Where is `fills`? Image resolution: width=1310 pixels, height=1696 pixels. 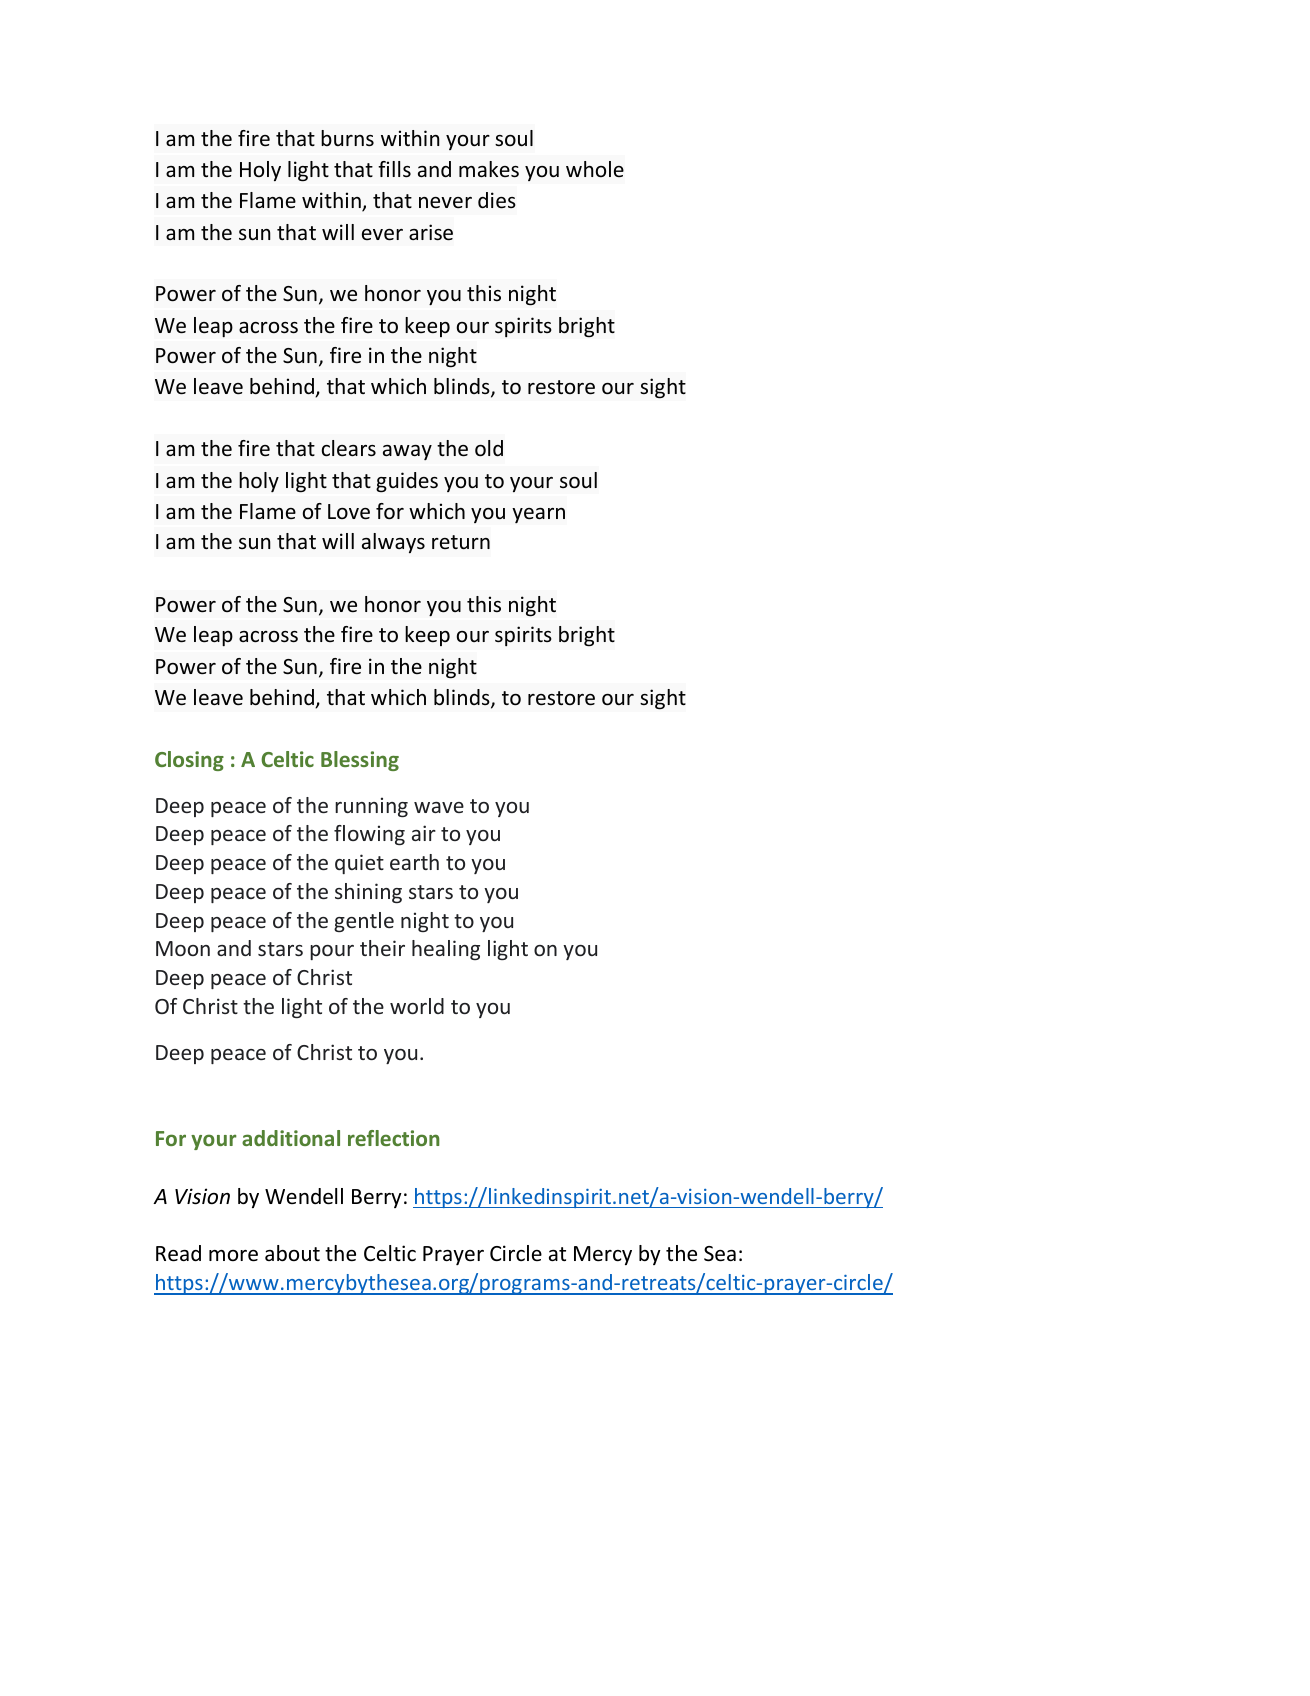
fills is located at coordinates (394, 169).
